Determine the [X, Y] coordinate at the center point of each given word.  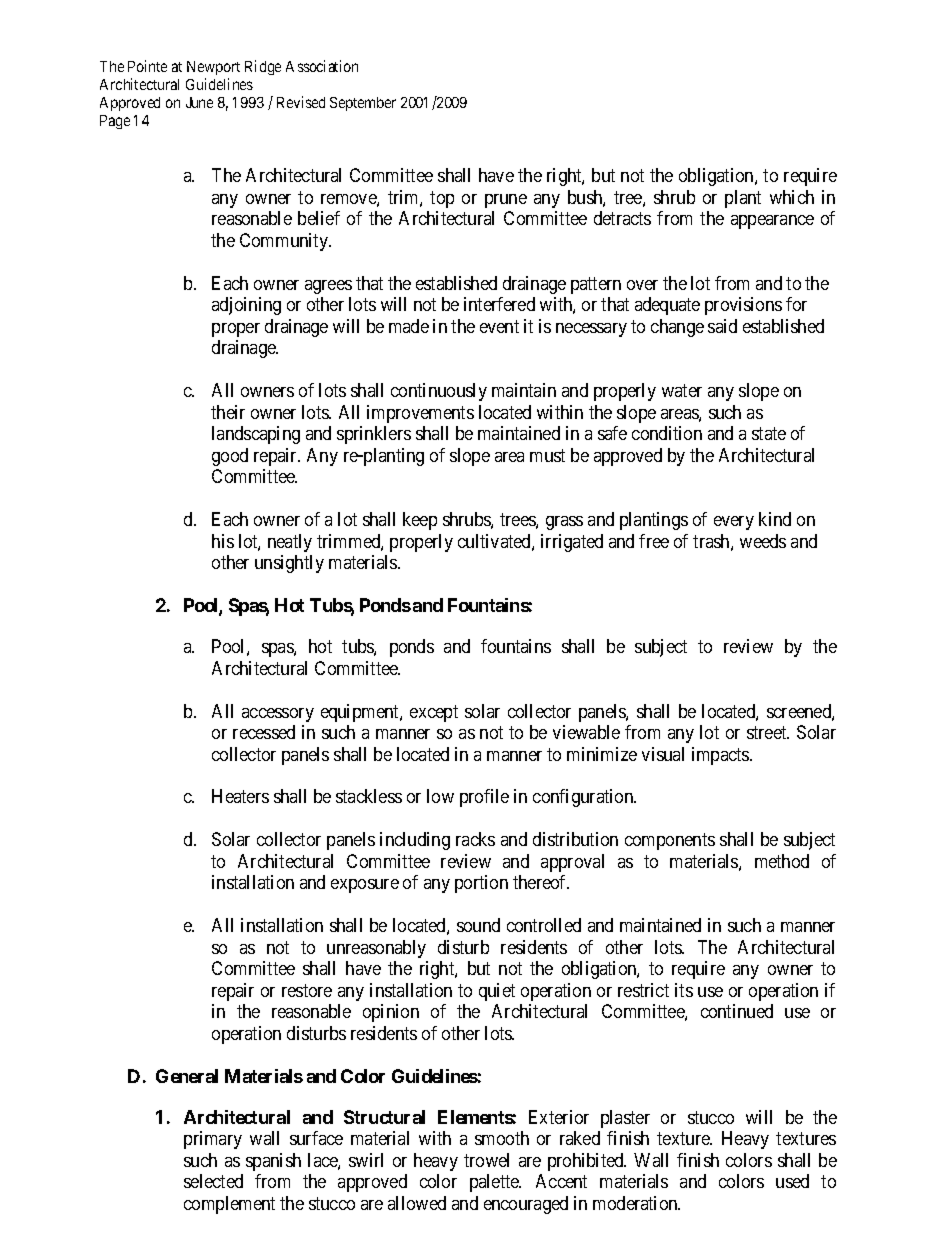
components [670, 842]
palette [495, 1183]
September [363, 104]
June [199, 102]
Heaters [240, 796]
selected [213, 1181]
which [792, 197]
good [230, 457]
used [792, 1181]
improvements [420, 414]
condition [667, 433]
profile [484, 798]
